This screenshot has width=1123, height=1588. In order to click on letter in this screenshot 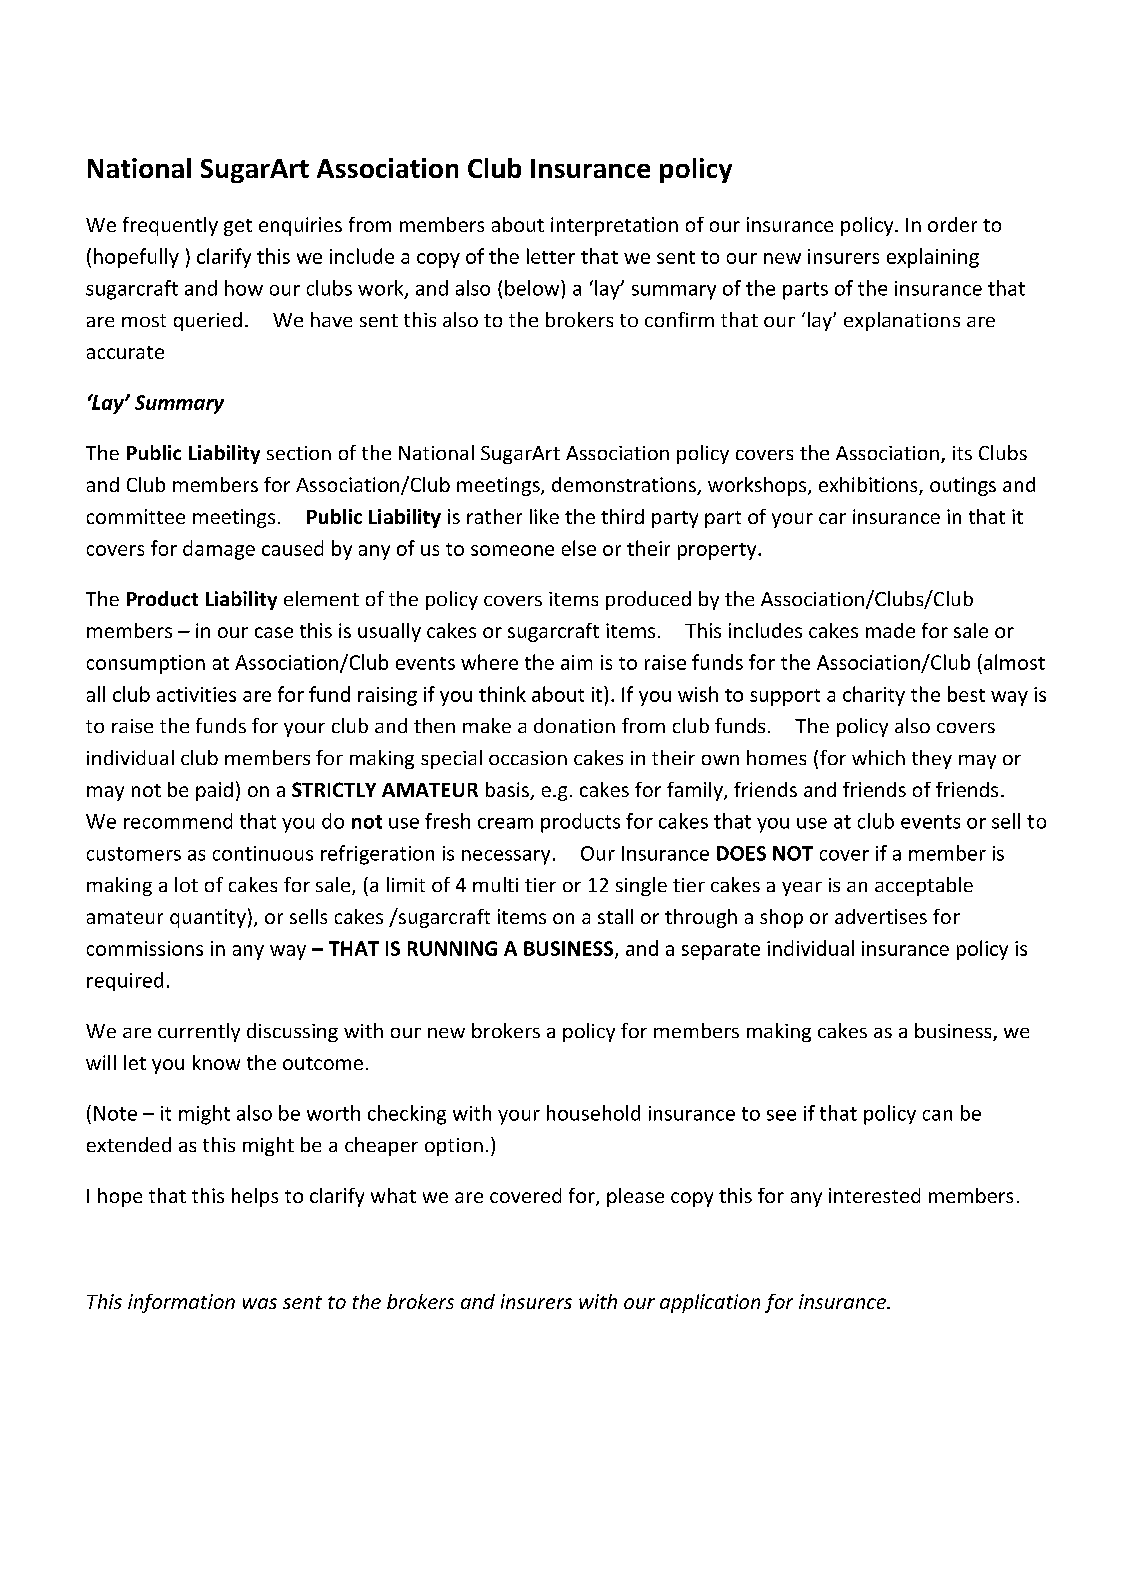, I will do `click(551, 256)`.
